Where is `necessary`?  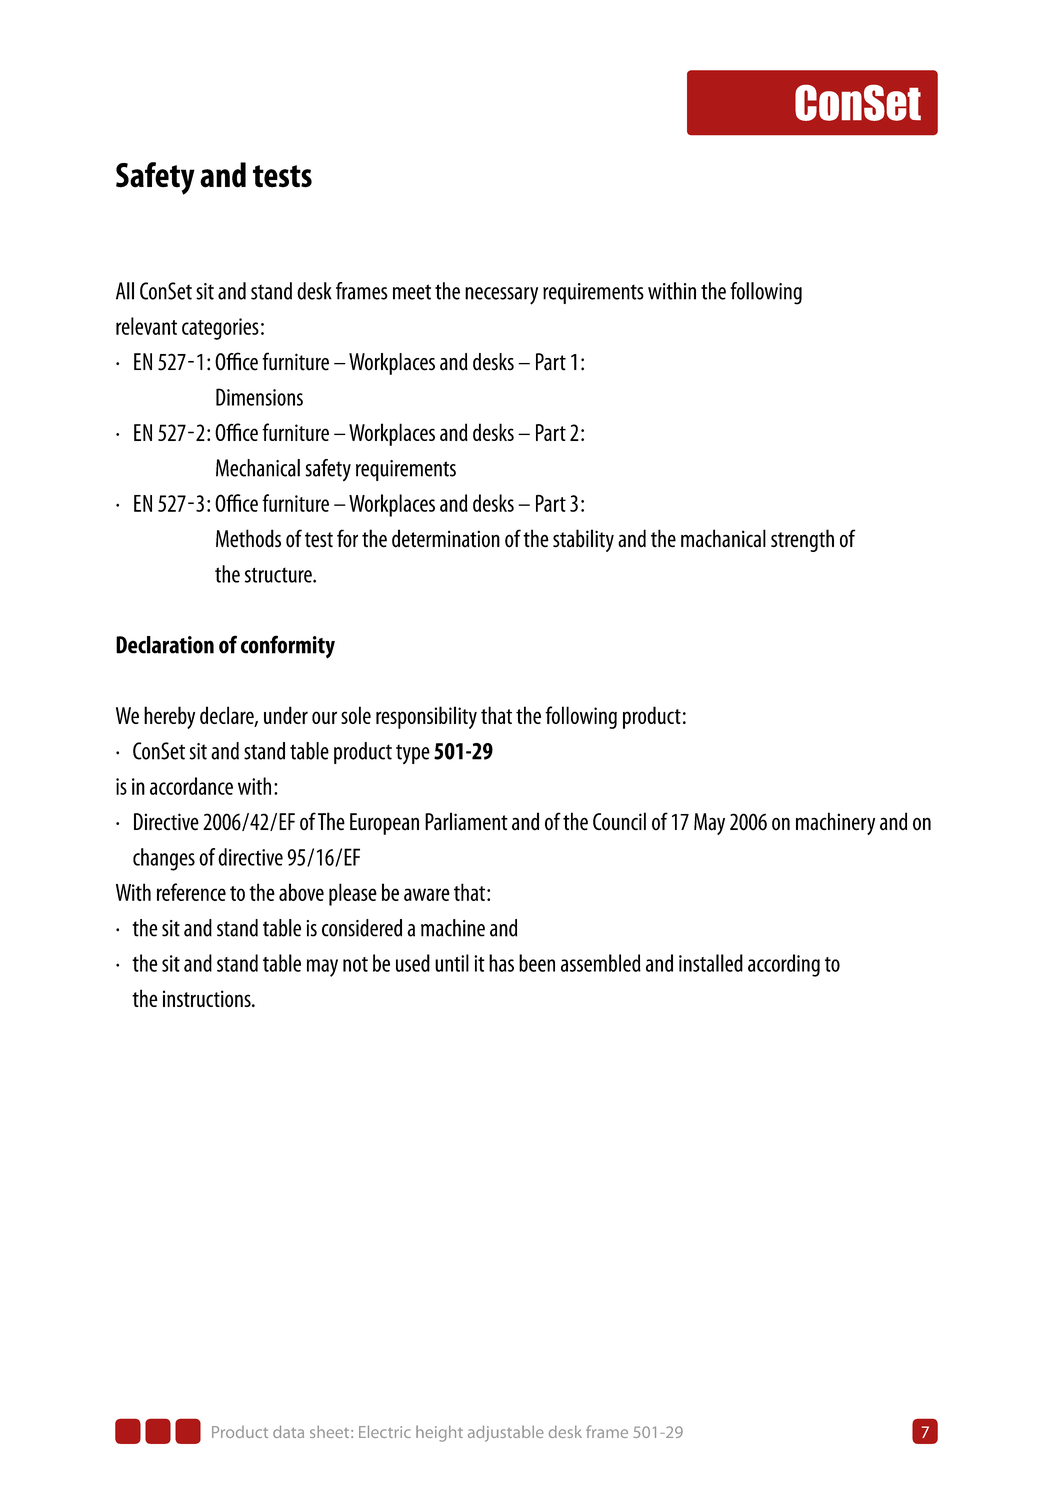
necessary is located at coordinates (501, 296).
